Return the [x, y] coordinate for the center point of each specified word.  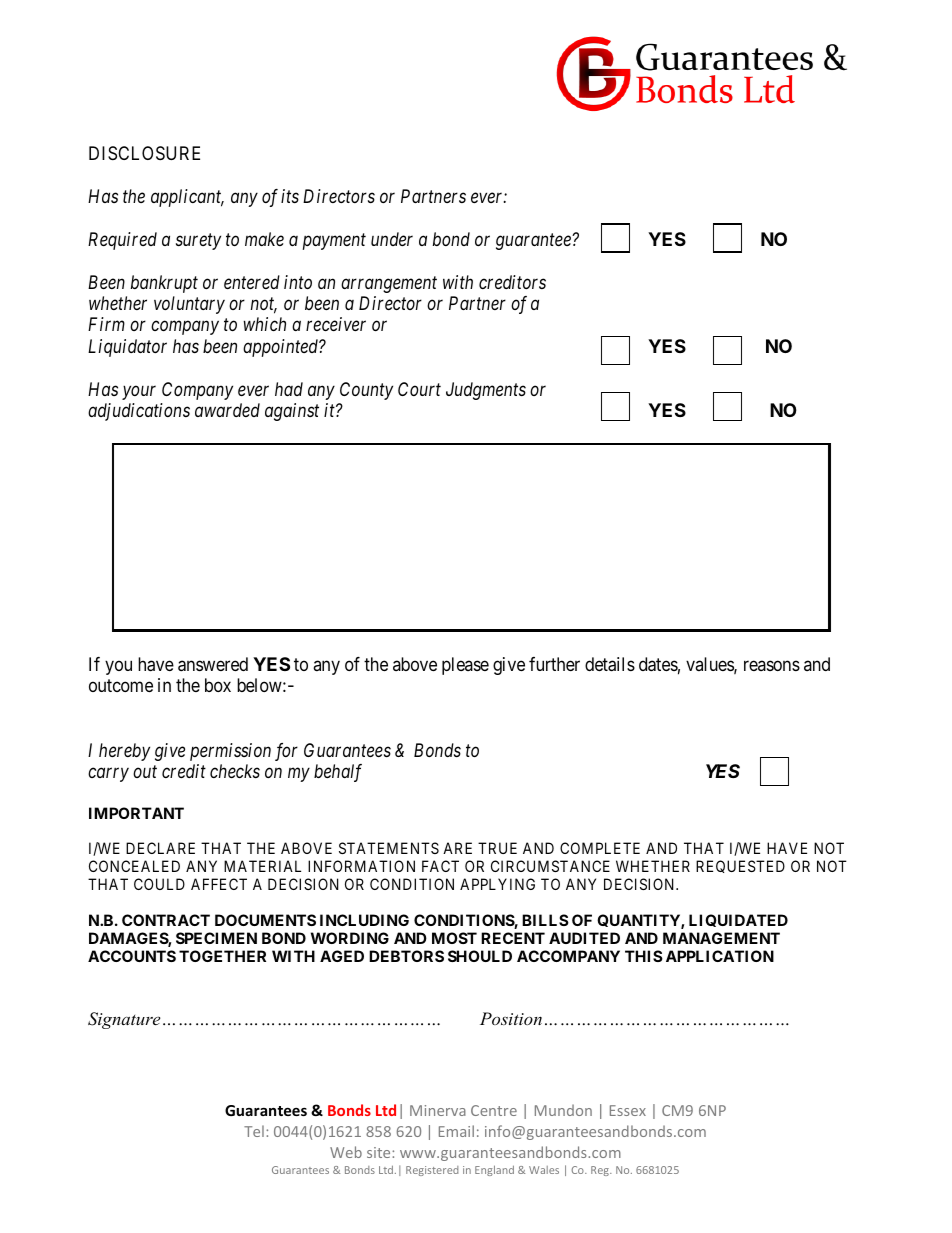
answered [213, 664]
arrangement [389, 284]
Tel [254, 1131]
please [465, 666]
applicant [187, 198]
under [392, 239]
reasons [772, 665]
